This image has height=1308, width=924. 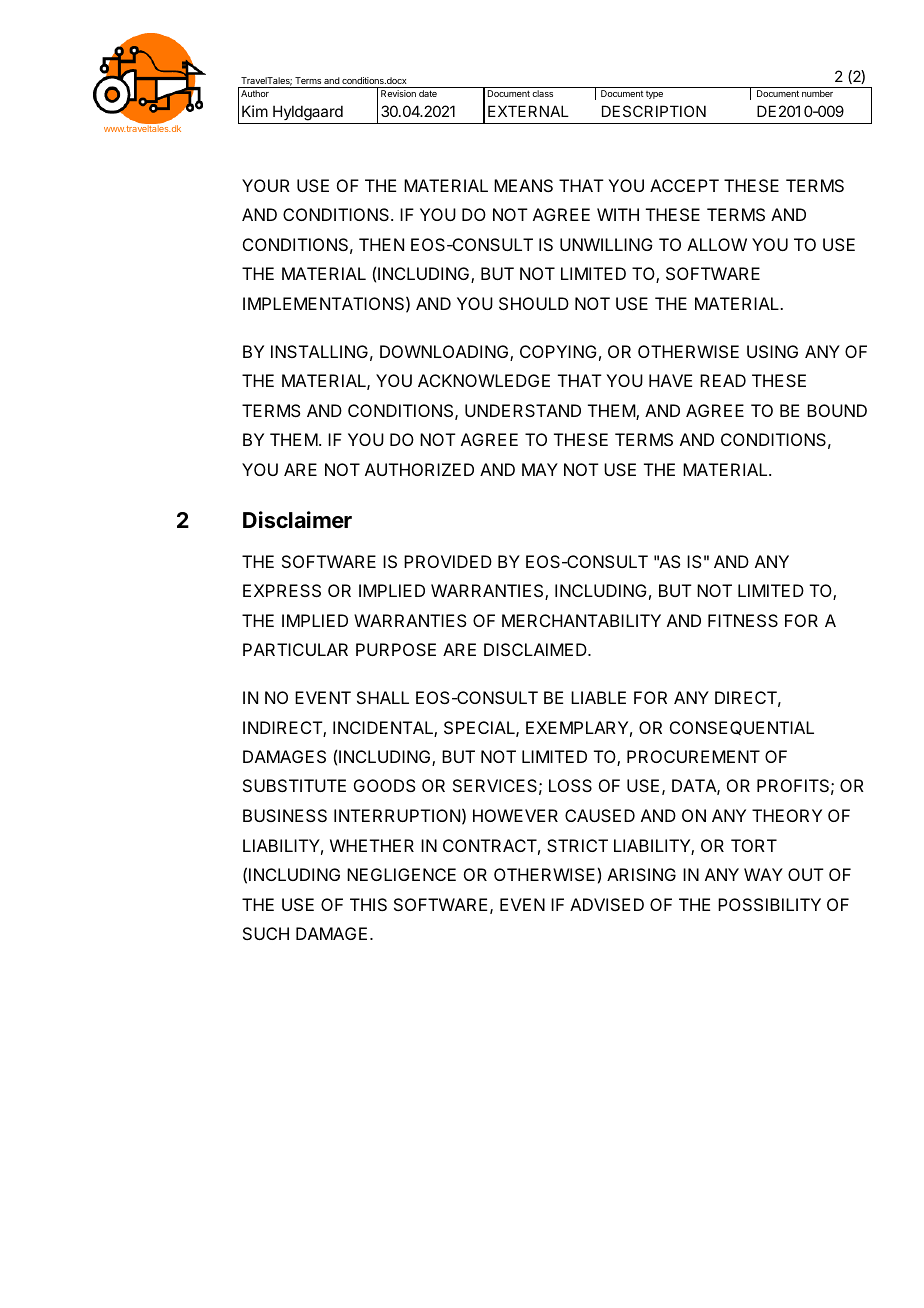 What do you see at coordinates (772, 351) in the image?
I see `USING` at bounding box center [772, 351].
